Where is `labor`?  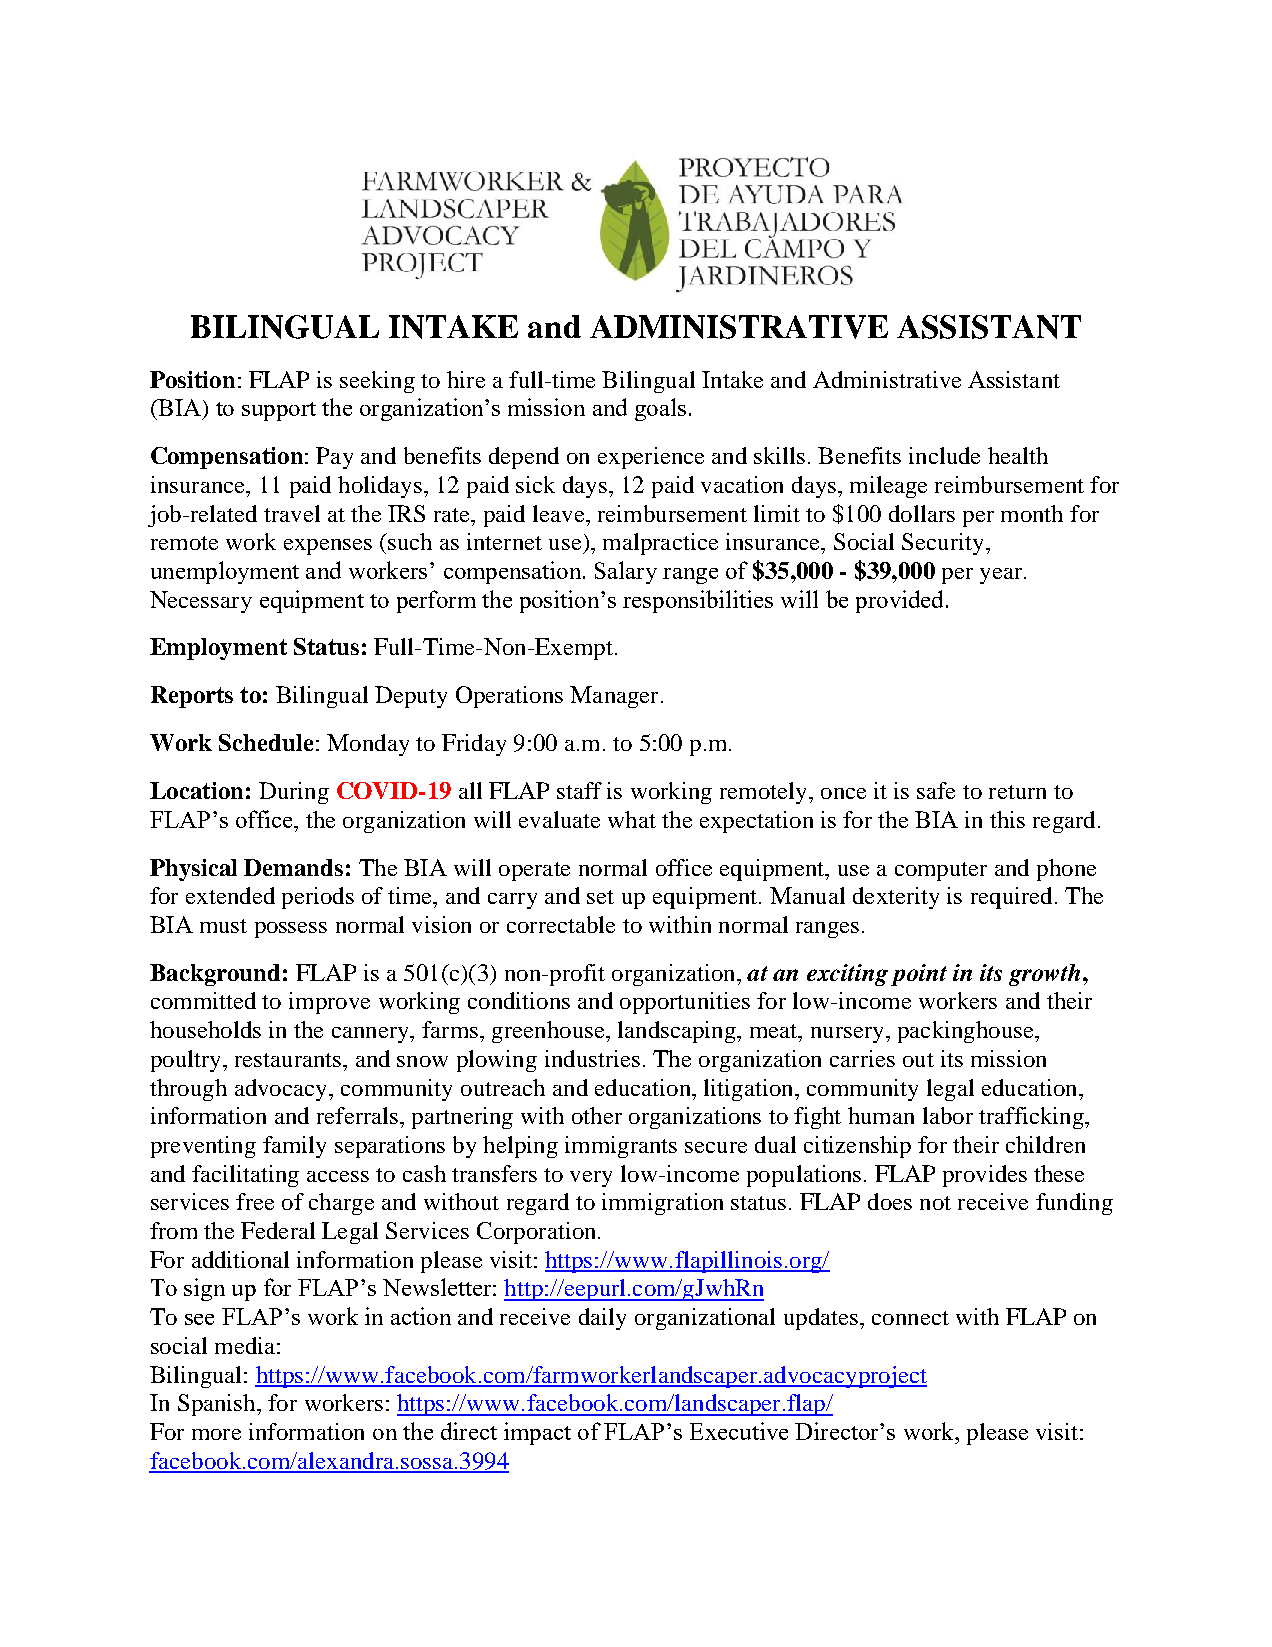 labor is located at coordinates (948, 1115).
